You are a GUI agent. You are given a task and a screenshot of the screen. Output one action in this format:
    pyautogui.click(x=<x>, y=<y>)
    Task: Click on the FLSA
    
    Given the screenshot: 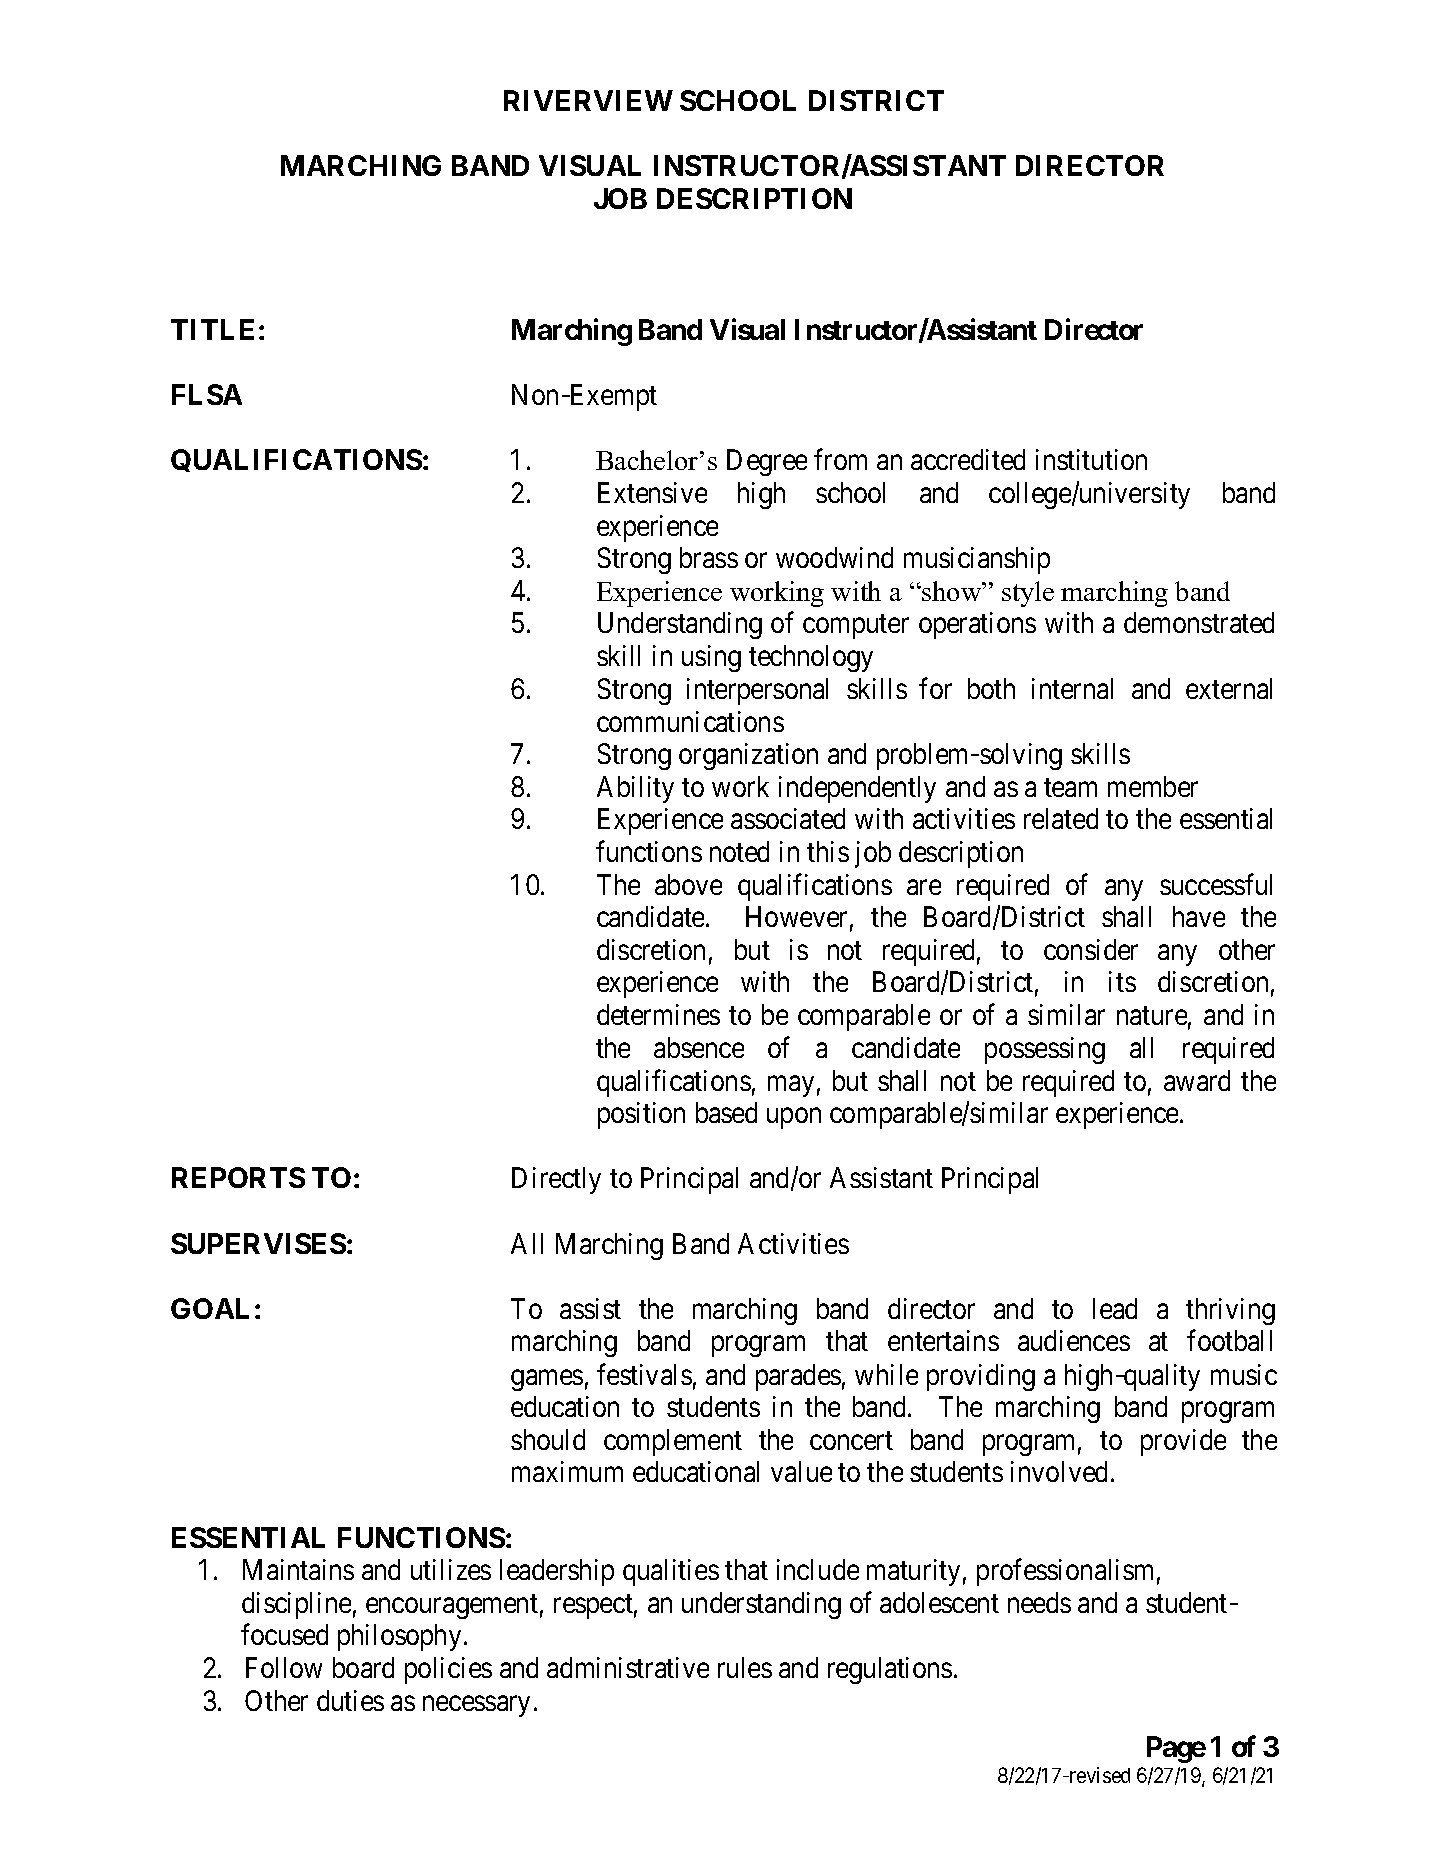 What is the action you would take?
    pyautogui.click(x=207, y=394)
